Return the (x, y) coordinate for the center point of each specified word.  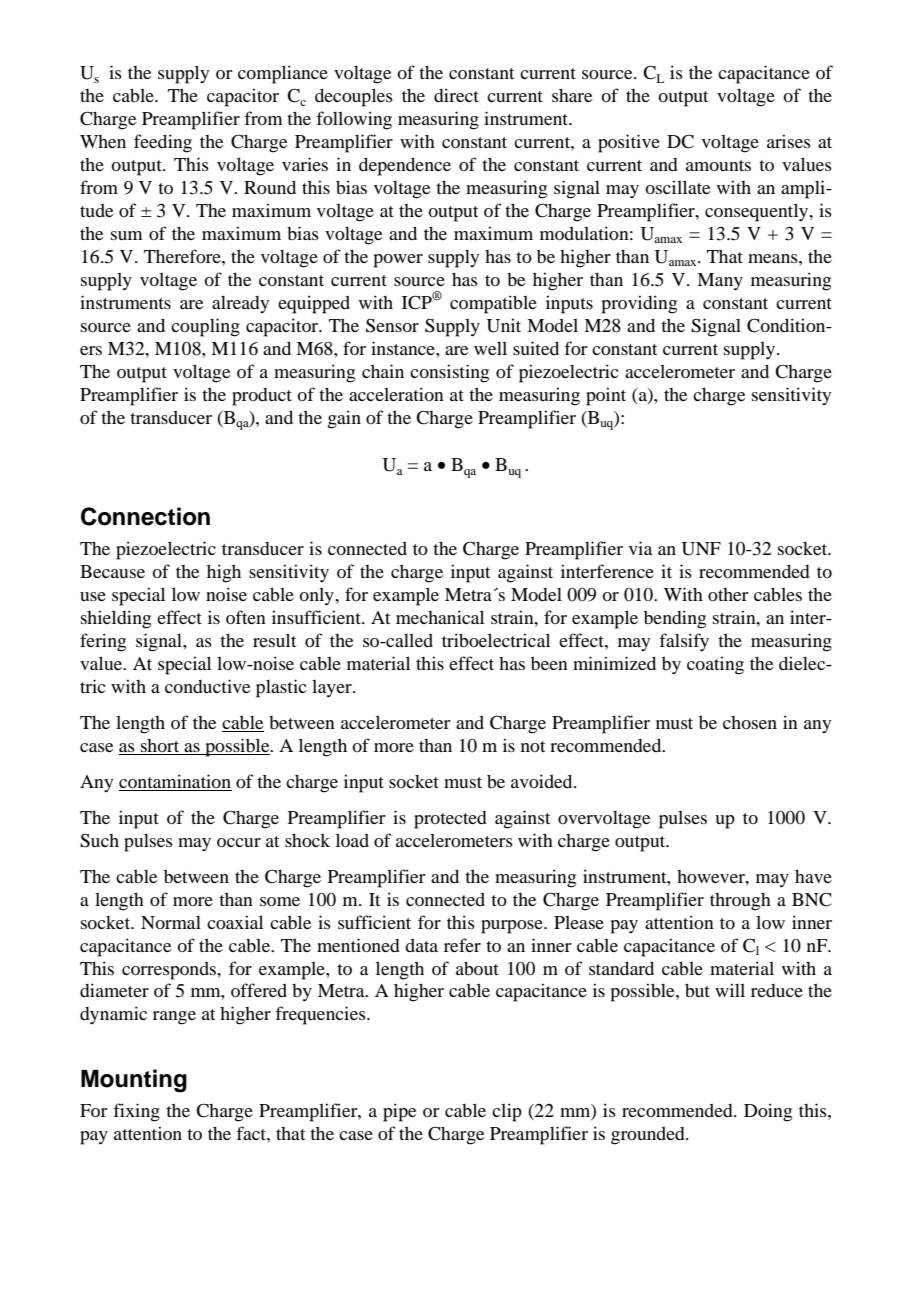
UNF (701, 549)
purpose (513, 927)
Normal (171, 922)
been (549, 663)
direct (456, 95)
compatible (493, 304)
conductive (207, 686)
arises (789, 141)
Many (720, 282)
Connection (145, 516)
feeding (163, 143)
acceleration (396, 394)
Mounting (134, 1081)
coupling (205, 327)
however (712, 876)
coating (715, 665)
